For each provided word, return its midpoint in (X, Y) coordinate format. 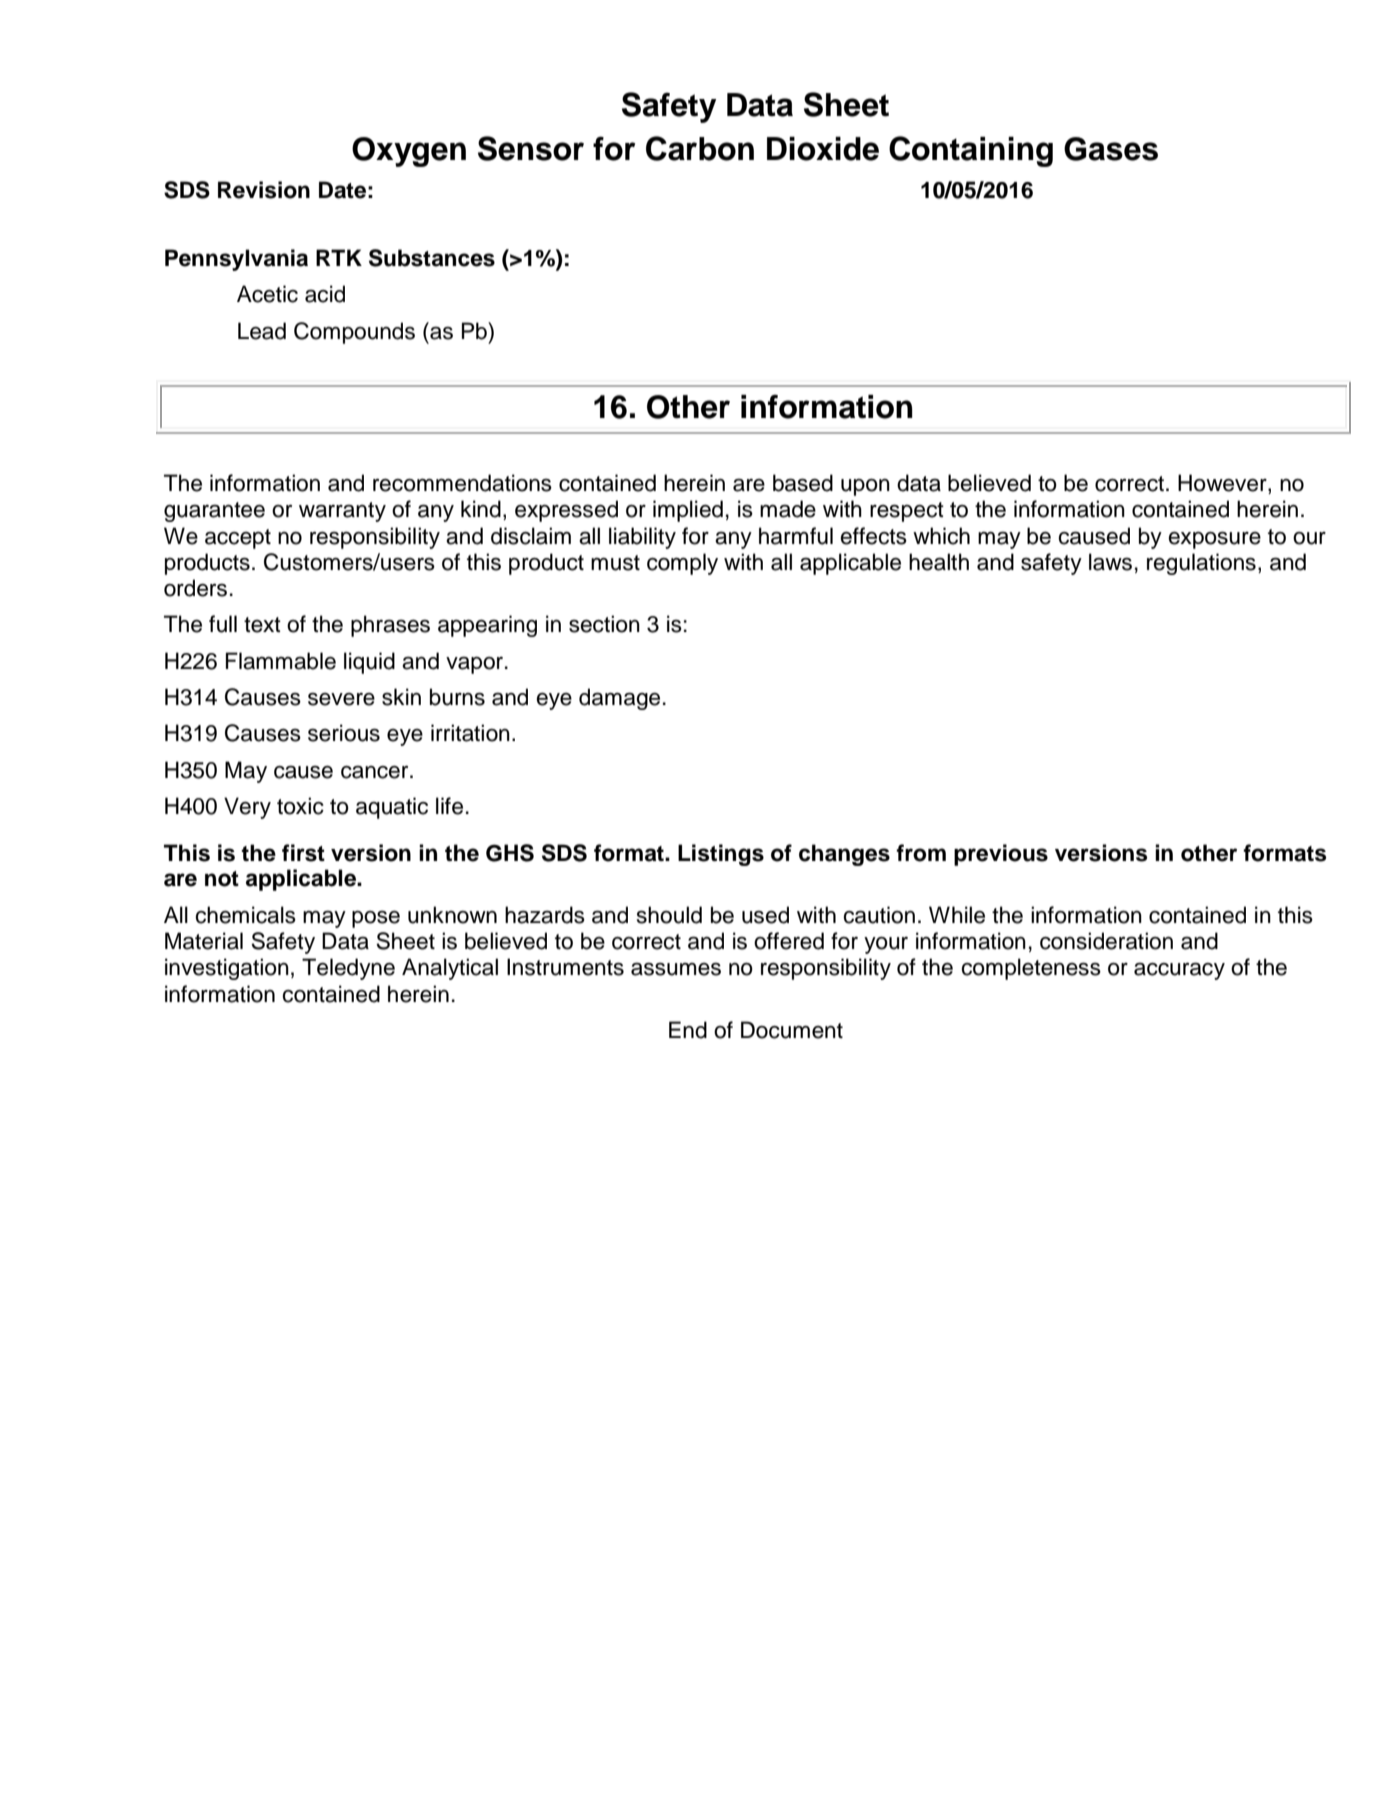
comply (682, 564)
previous (1001, 855)
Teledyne (348, 969)
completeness (1031, 969)
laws (1110, 562)
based (803, 483)
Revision (264, 190)
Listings (721, 855)
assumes (676, 969)
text (262, 625)
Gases (1111, 149)
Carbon (700, 148)
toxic (300, 806)
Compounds (354, 333)
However (1223, 484)
